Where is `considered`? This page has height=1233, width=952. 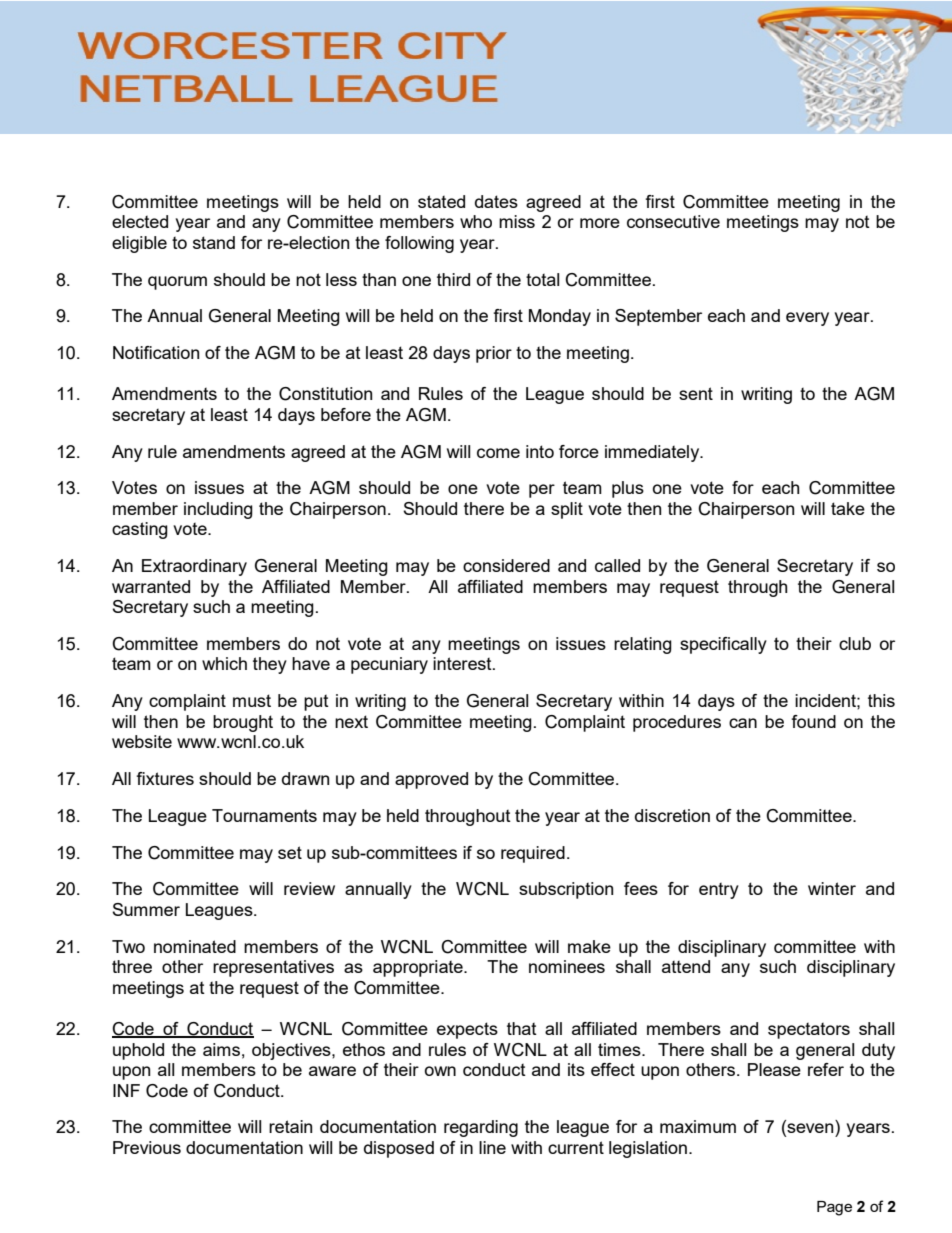 considered is located at coordinates (506, 565).
